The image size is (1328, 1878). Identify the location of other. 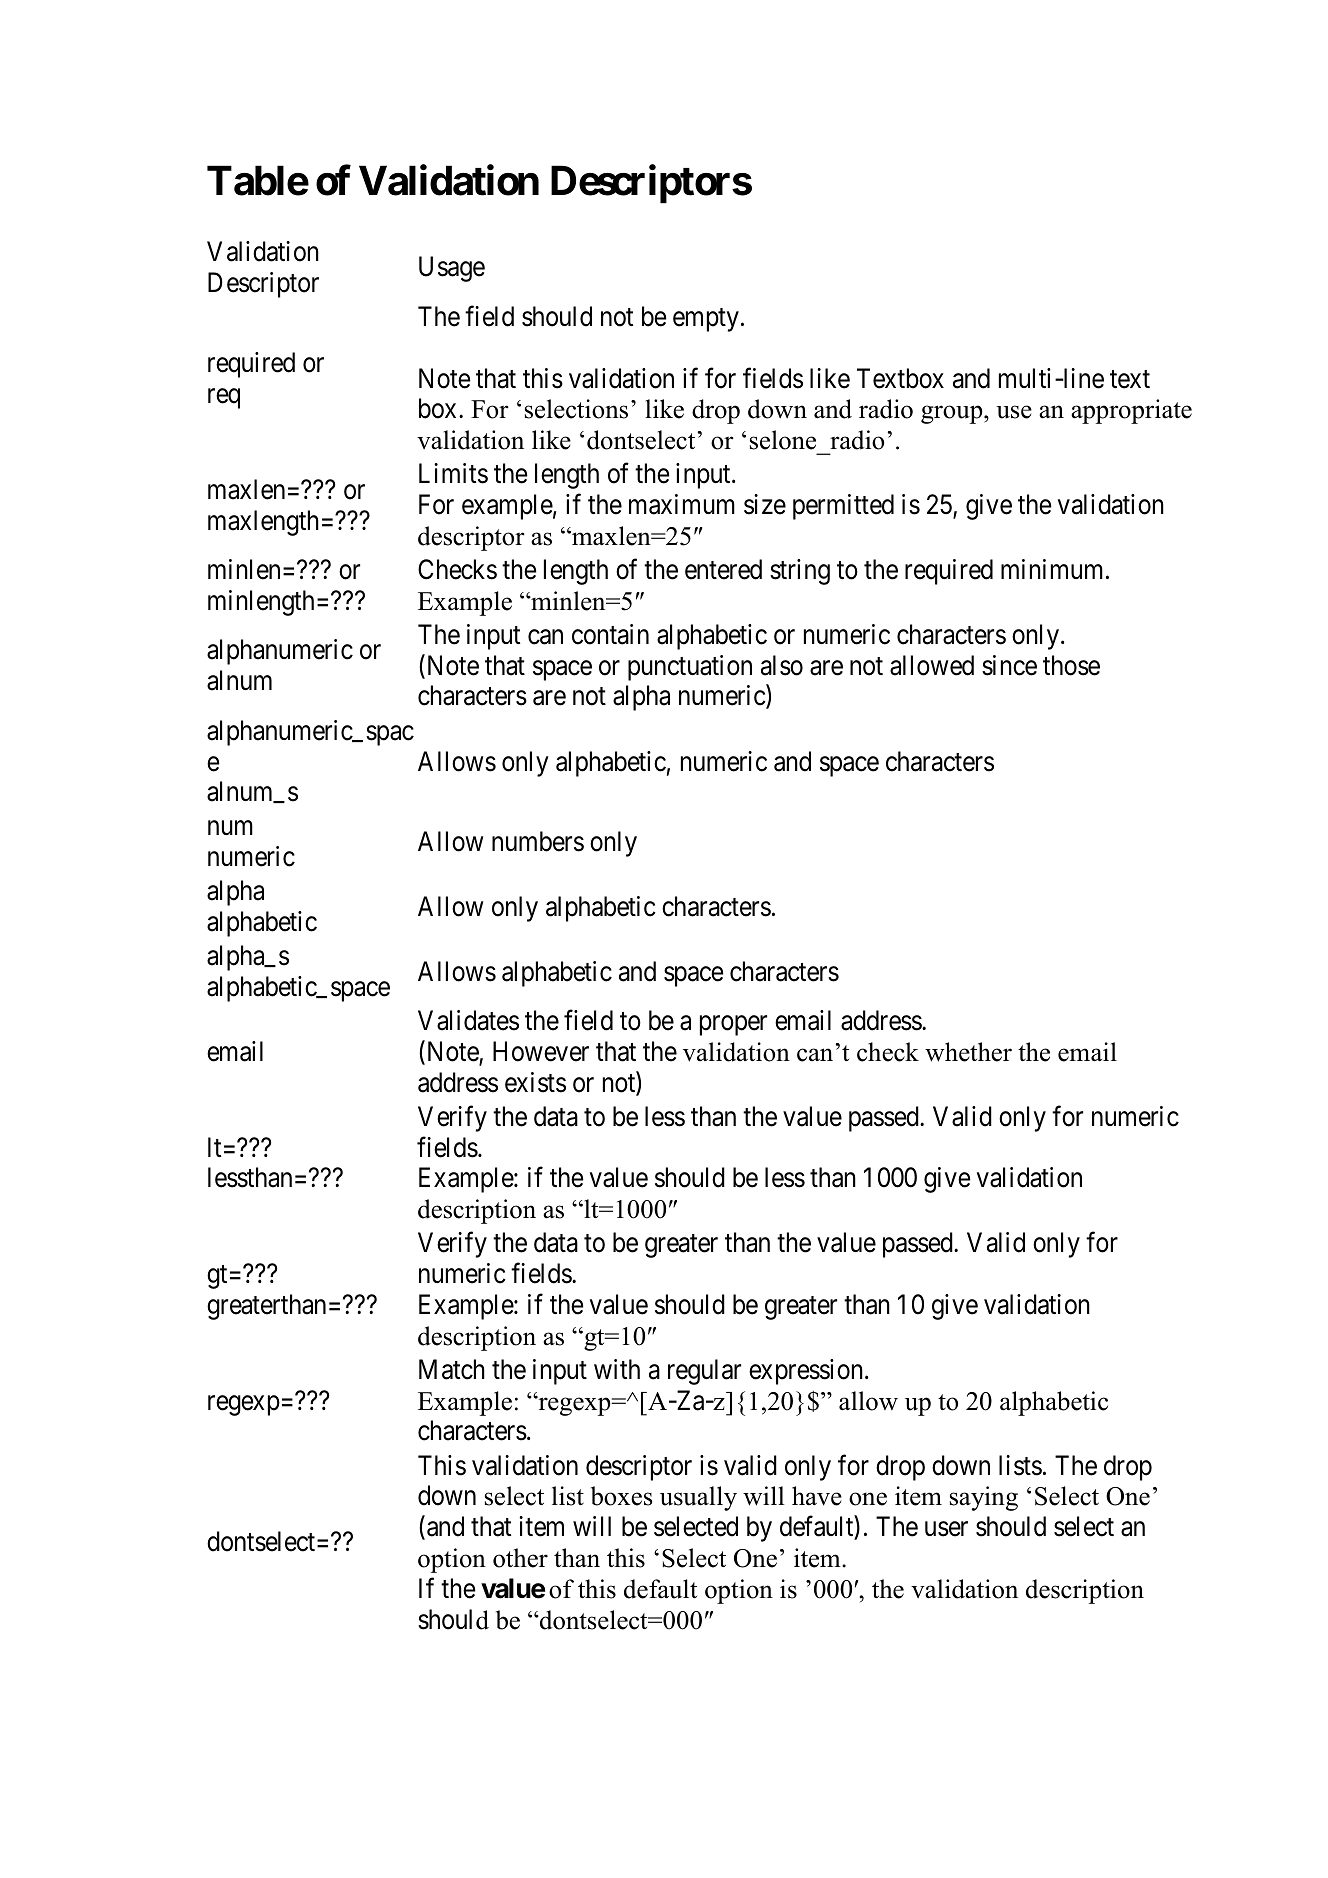
(520, 1558).
